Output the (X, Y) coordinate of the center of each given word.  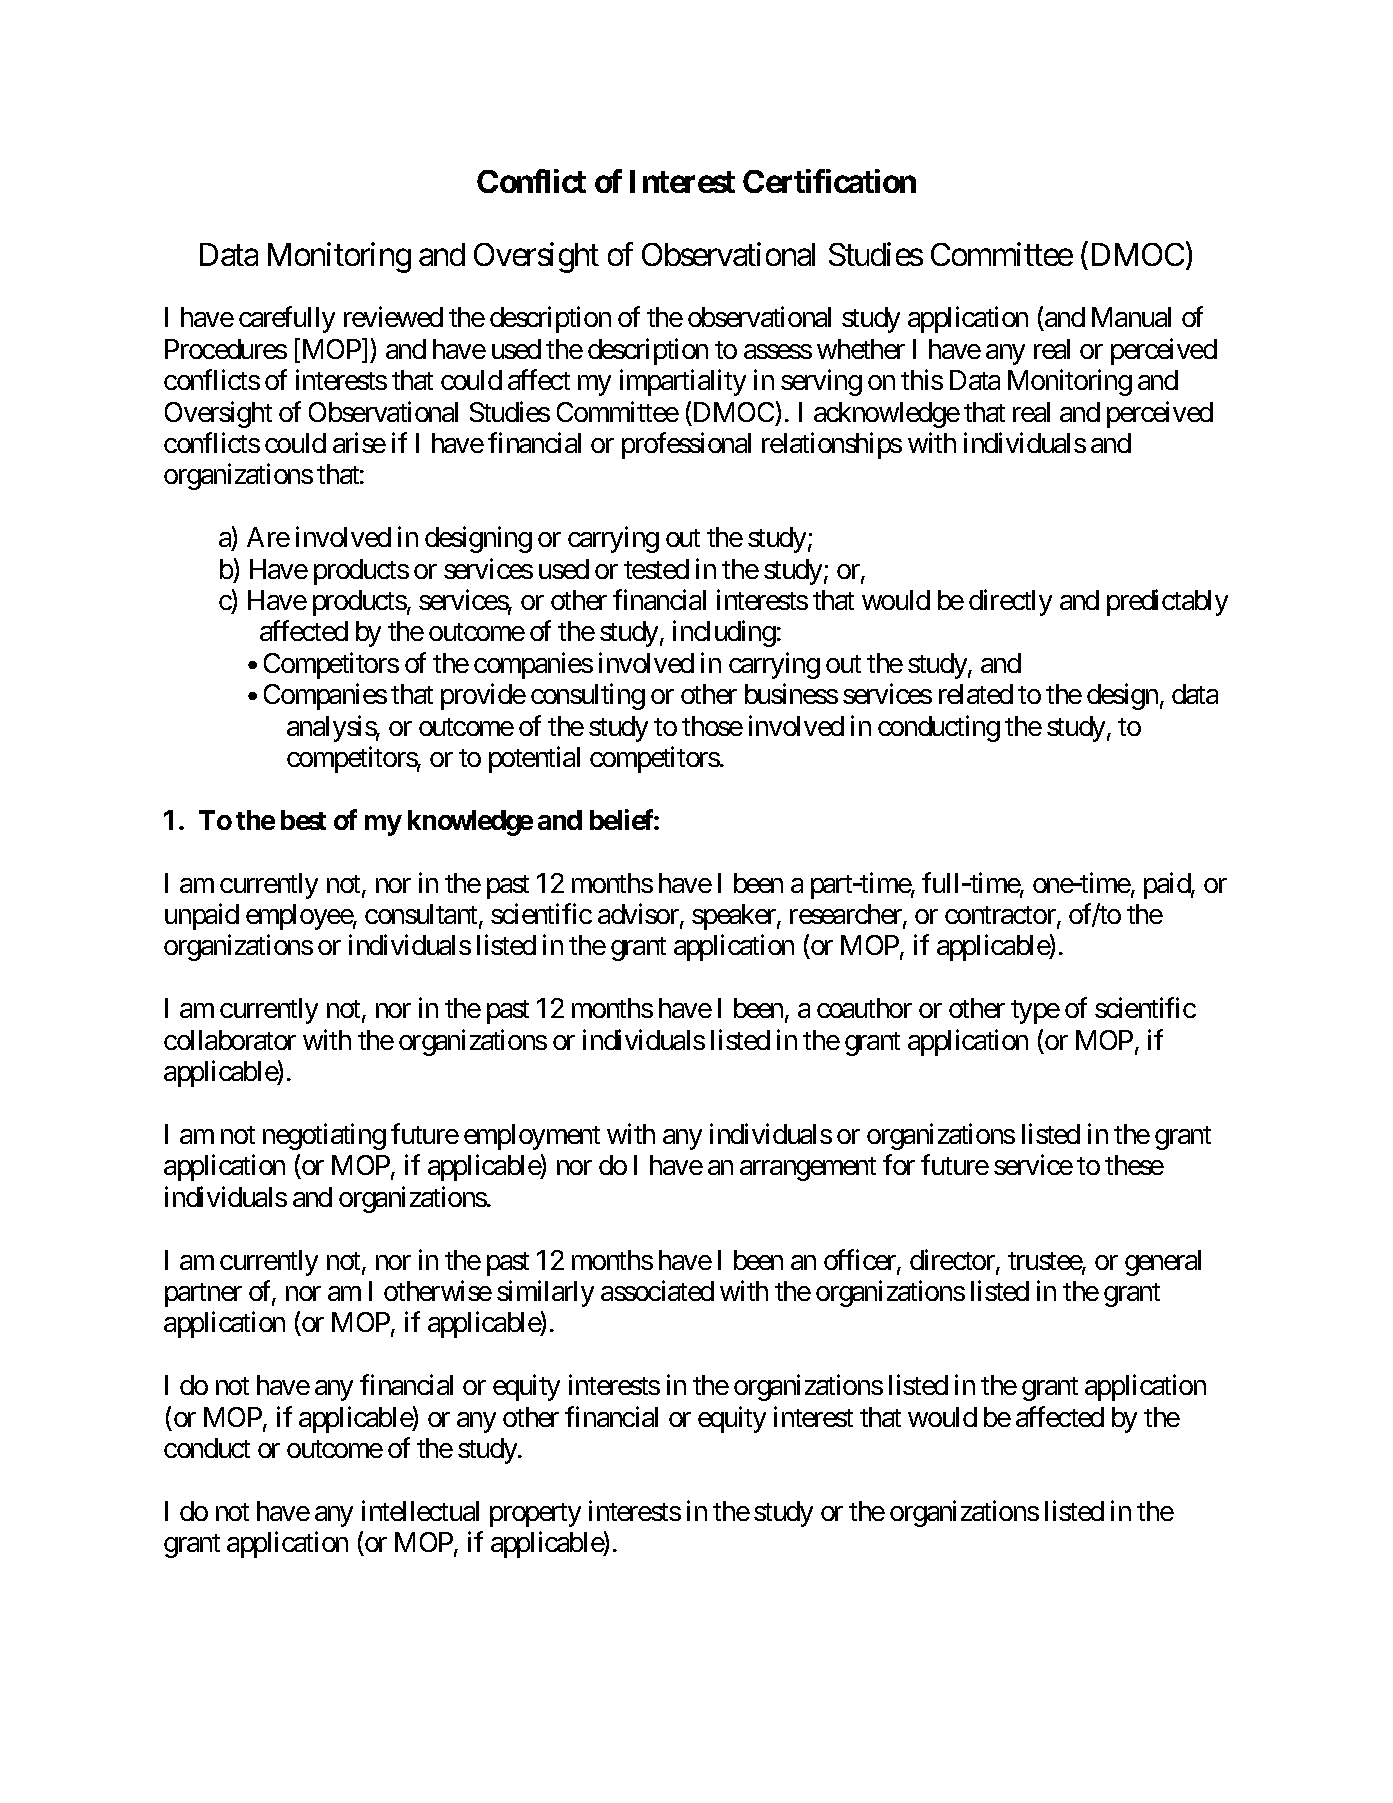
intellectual (420, 1510)
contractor (1001, 916)
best (303, 820)
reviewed (393, 317)
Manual (1131, 317)
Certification (829, 181)
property (535, 1515)
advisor (639, 915)
